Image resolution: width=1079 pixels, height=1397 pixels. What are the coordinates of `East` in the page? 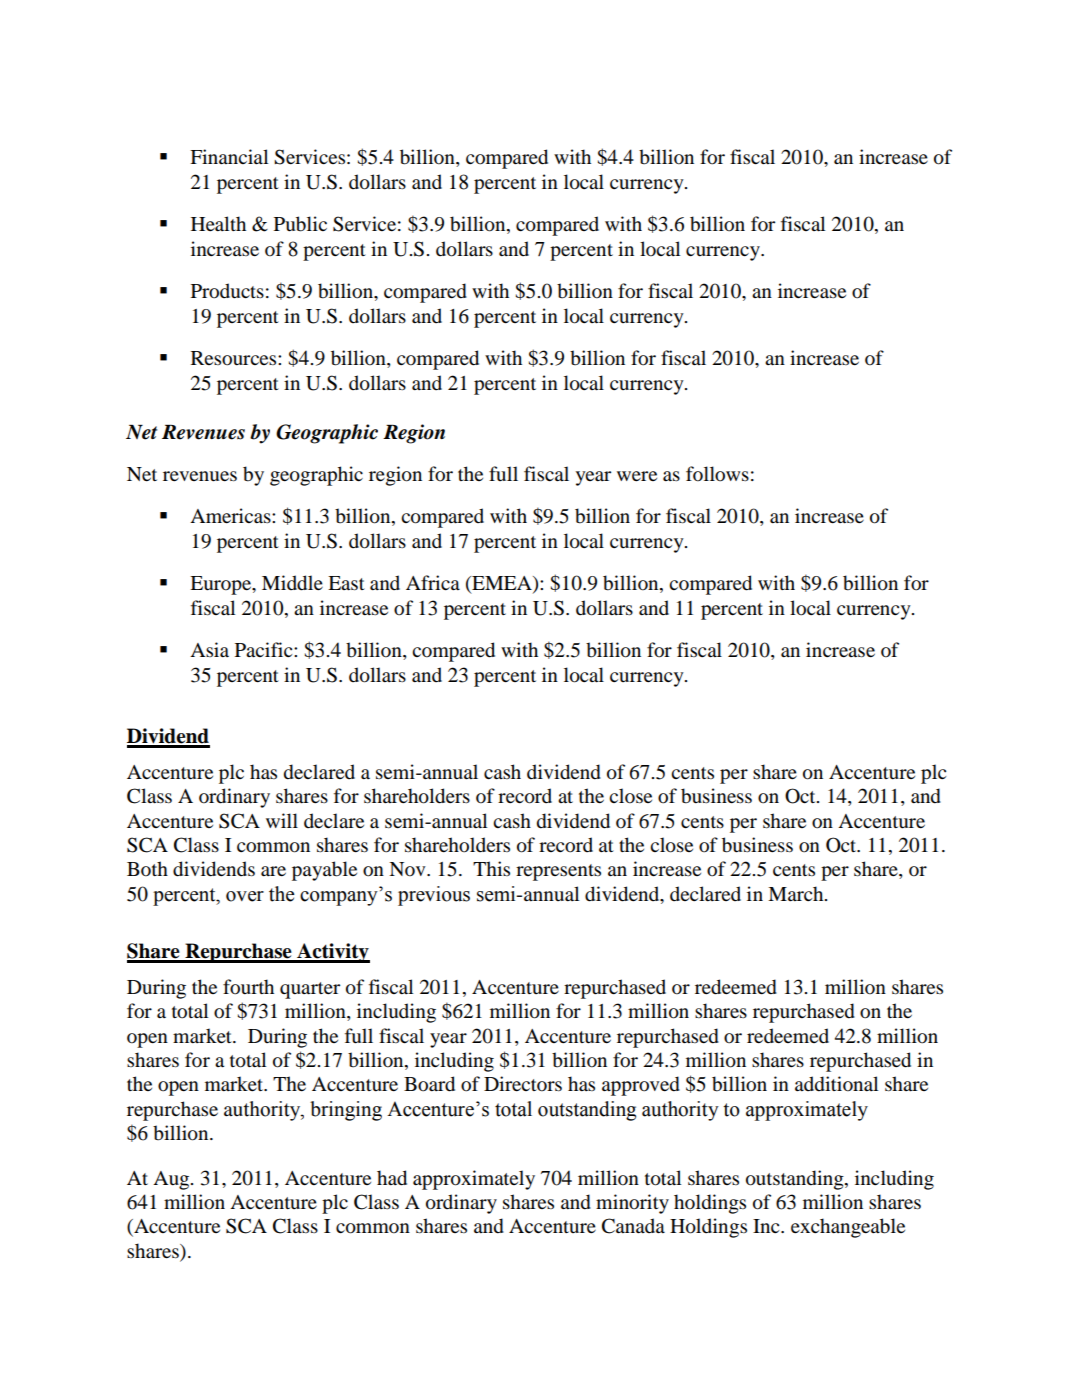 It's located at (346, 583).
